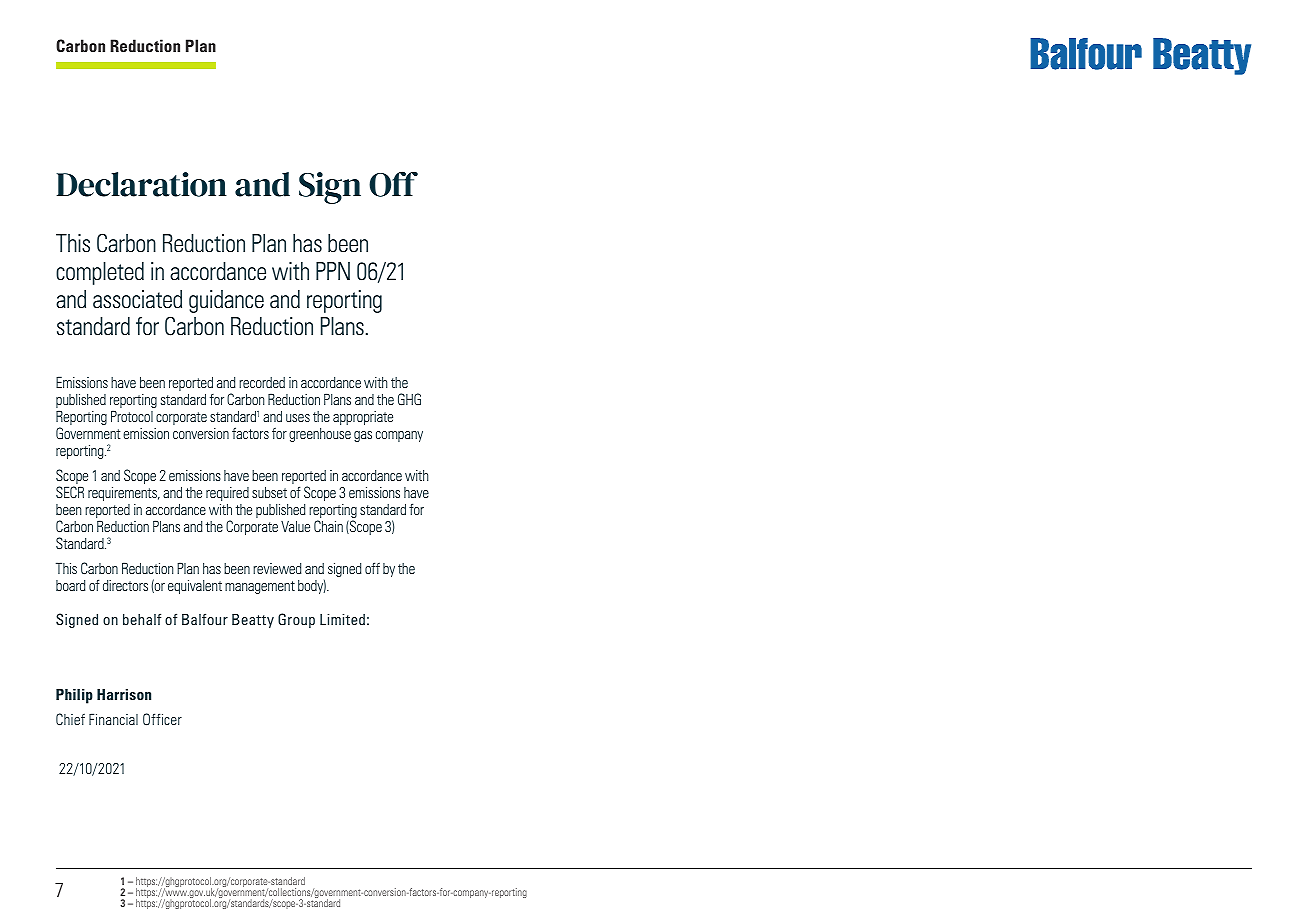  What do you see at coordinates (226, 301) in the screenshot?
I see `guidance` at bounding box center [226, 301].
